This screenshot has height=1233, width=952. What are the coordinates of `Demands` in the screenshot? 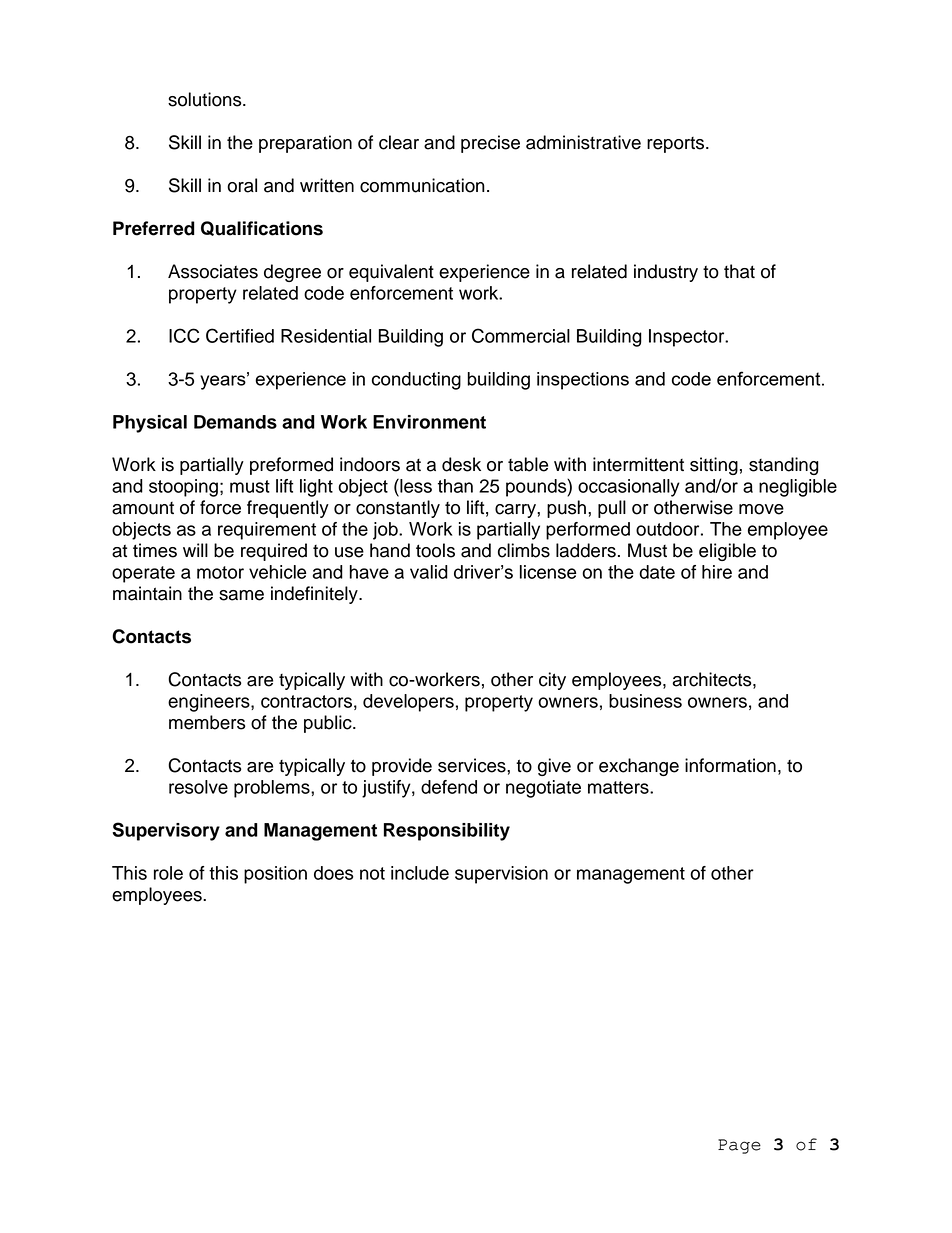 It's located at (235, 422).
